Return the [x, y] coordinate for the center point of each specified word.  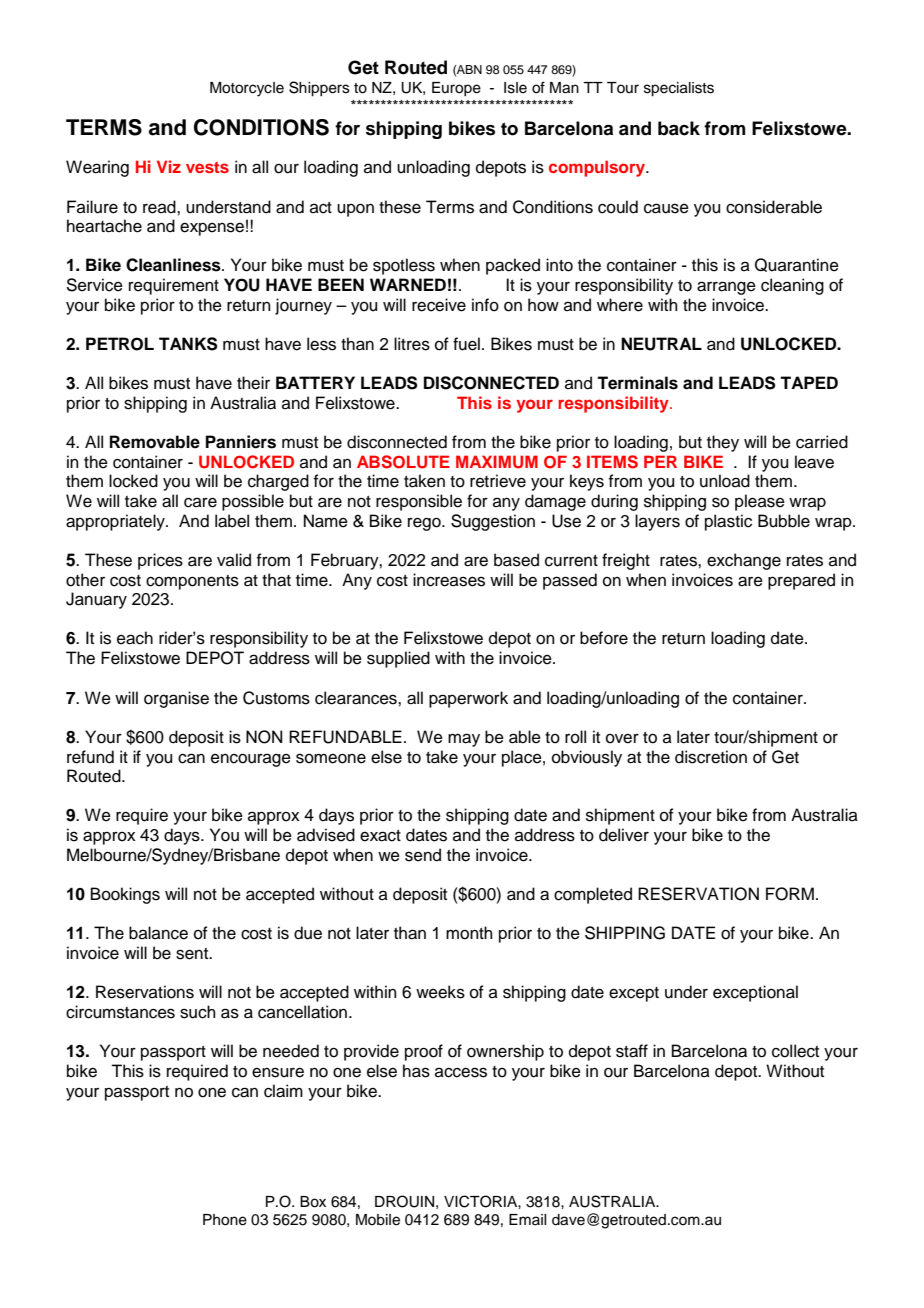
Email [527, 1219]
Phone [225, 1220]
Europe [456, 89]
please [760, 502]
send [423, 855]
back [679, 128]
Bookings [125, 895]
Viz [169, 166]
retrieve [498, 481]
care [200, 502]
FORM [790, 894]
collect [795, 1051]
